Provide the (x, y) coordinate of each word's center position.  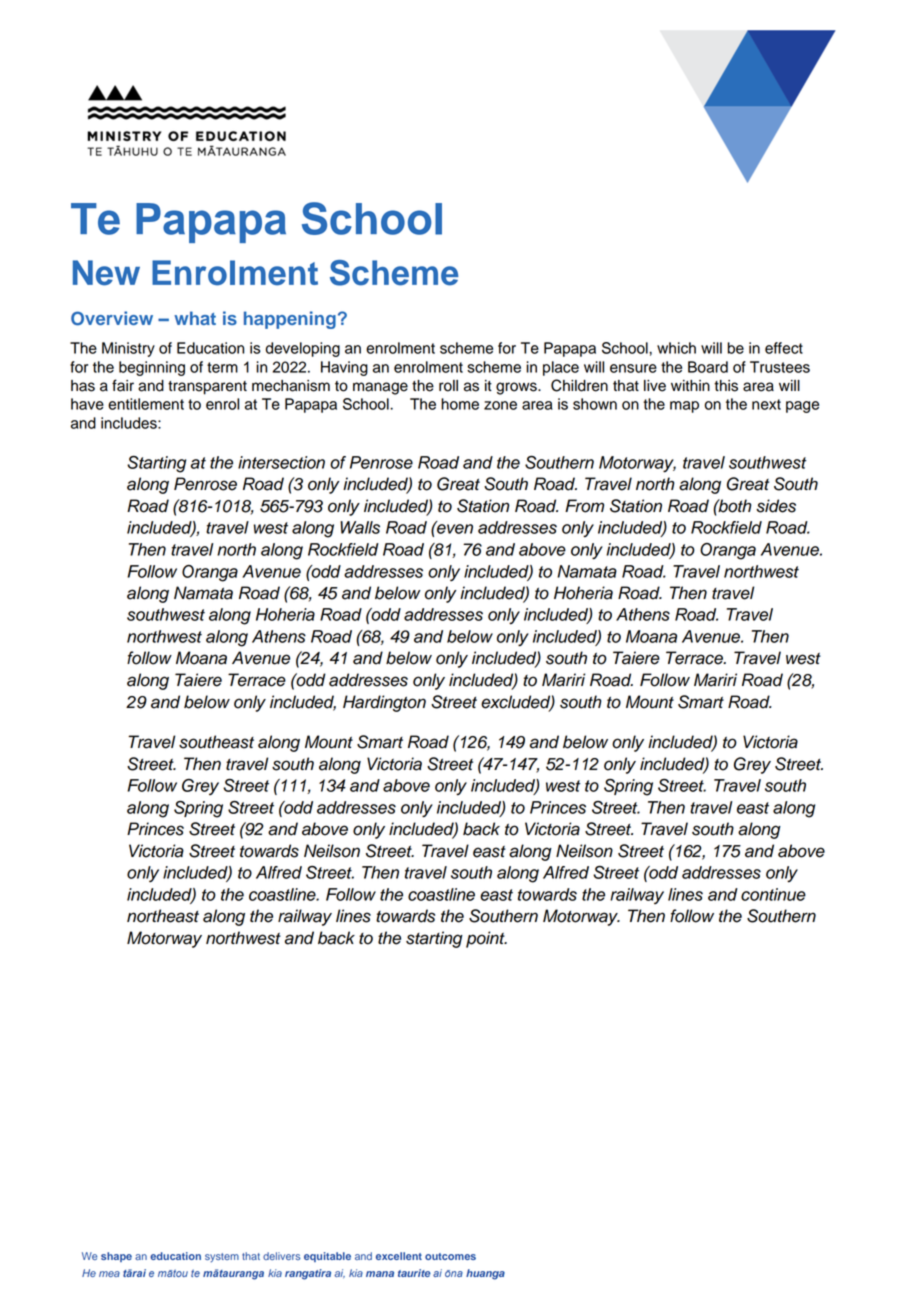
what (195, 318)
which (676, 348)
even (454, 528)
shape (116, 1257)
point (486, 939)
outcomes (450, 1256)
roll (448, 386)
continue (773, 894)
